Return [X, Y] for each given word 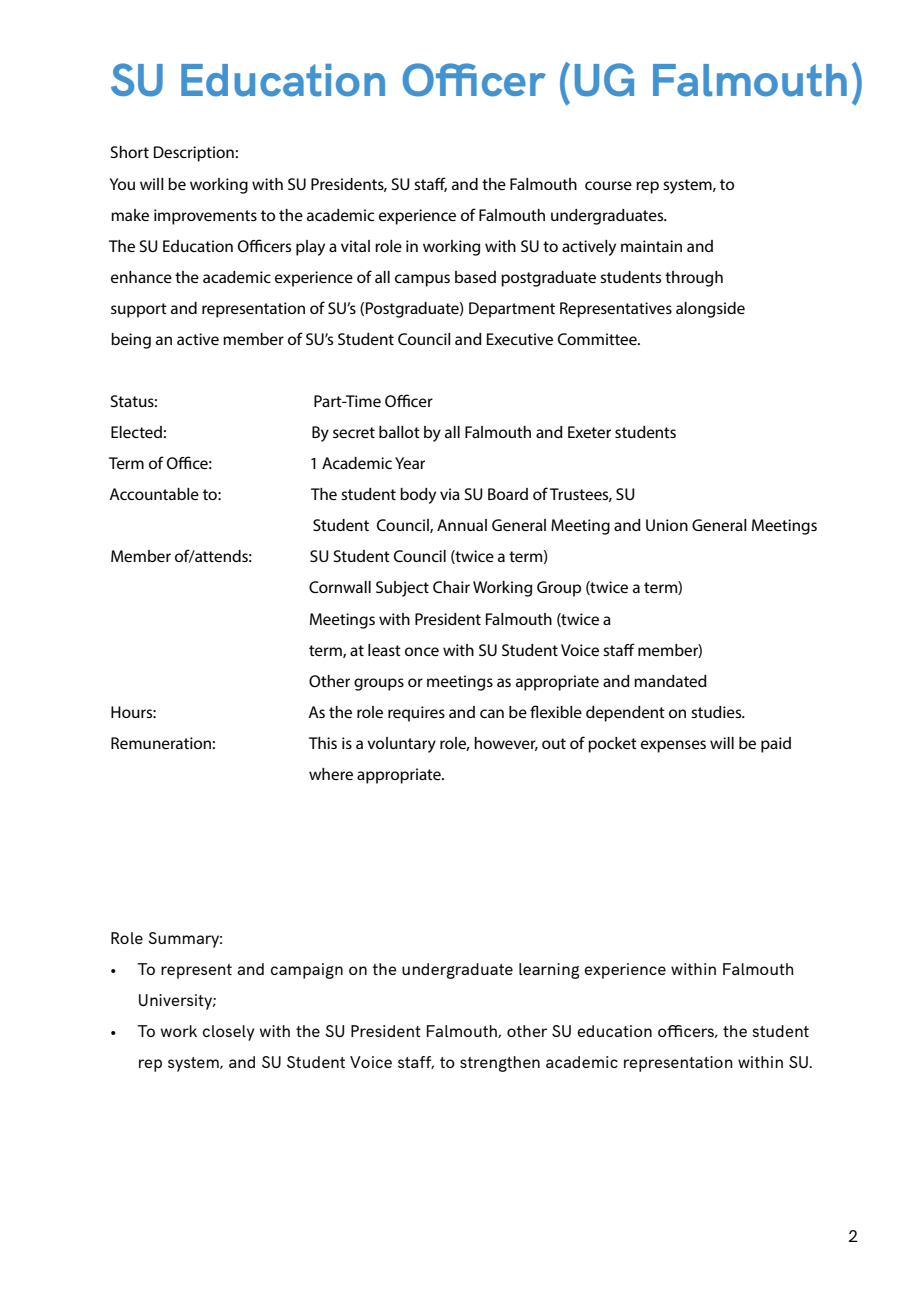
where [331, 774]
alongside [710, 310]
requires [416, 714]
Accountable [154, 494]
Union [667, 525]
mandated [670, 681]
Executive [520, 339]
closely [229, 1033]
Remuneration [161, 743]
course [608, 185]
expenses [673, 746]
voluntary [401, 745]
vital [355, 246]
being [131, 341]
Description [194, 154]
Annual [462, 525]
